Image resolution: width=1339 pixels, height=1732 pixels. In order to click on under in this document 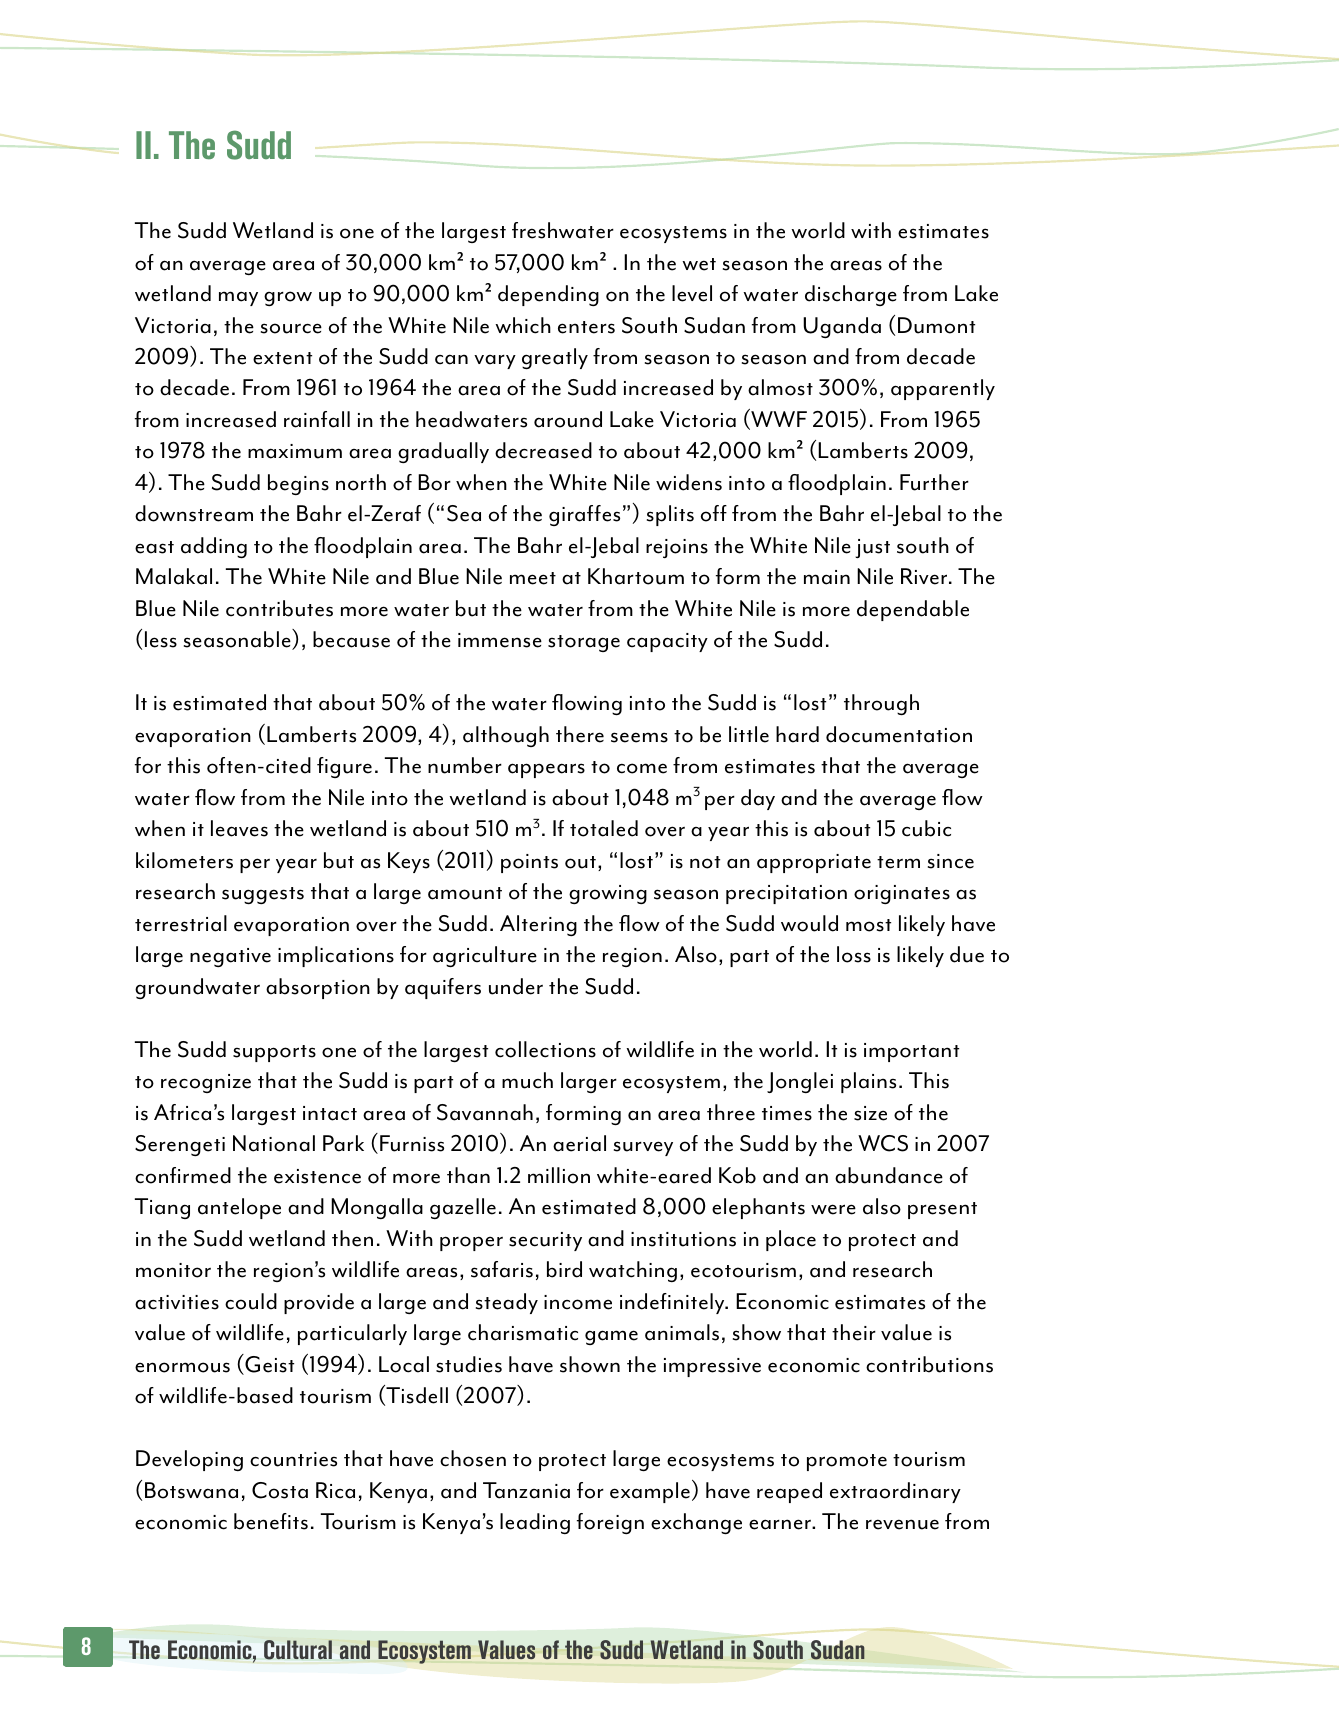, I will do `click(516, 986)`.
